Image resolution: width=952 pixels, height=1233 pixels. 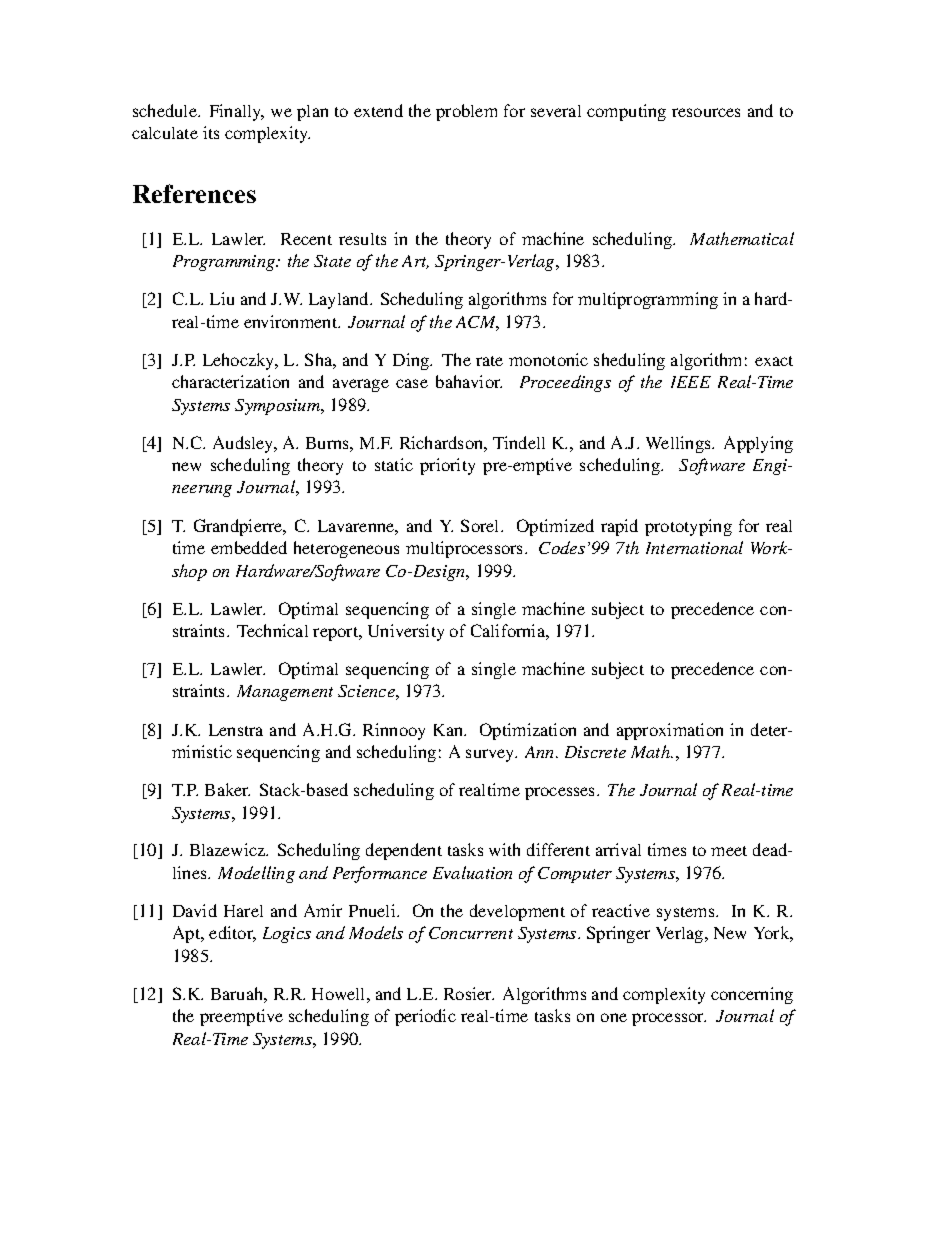 What do you see at coordinates (249, 547) in the screenshot?
I see `embedded` at bounding box center [249, 547].
